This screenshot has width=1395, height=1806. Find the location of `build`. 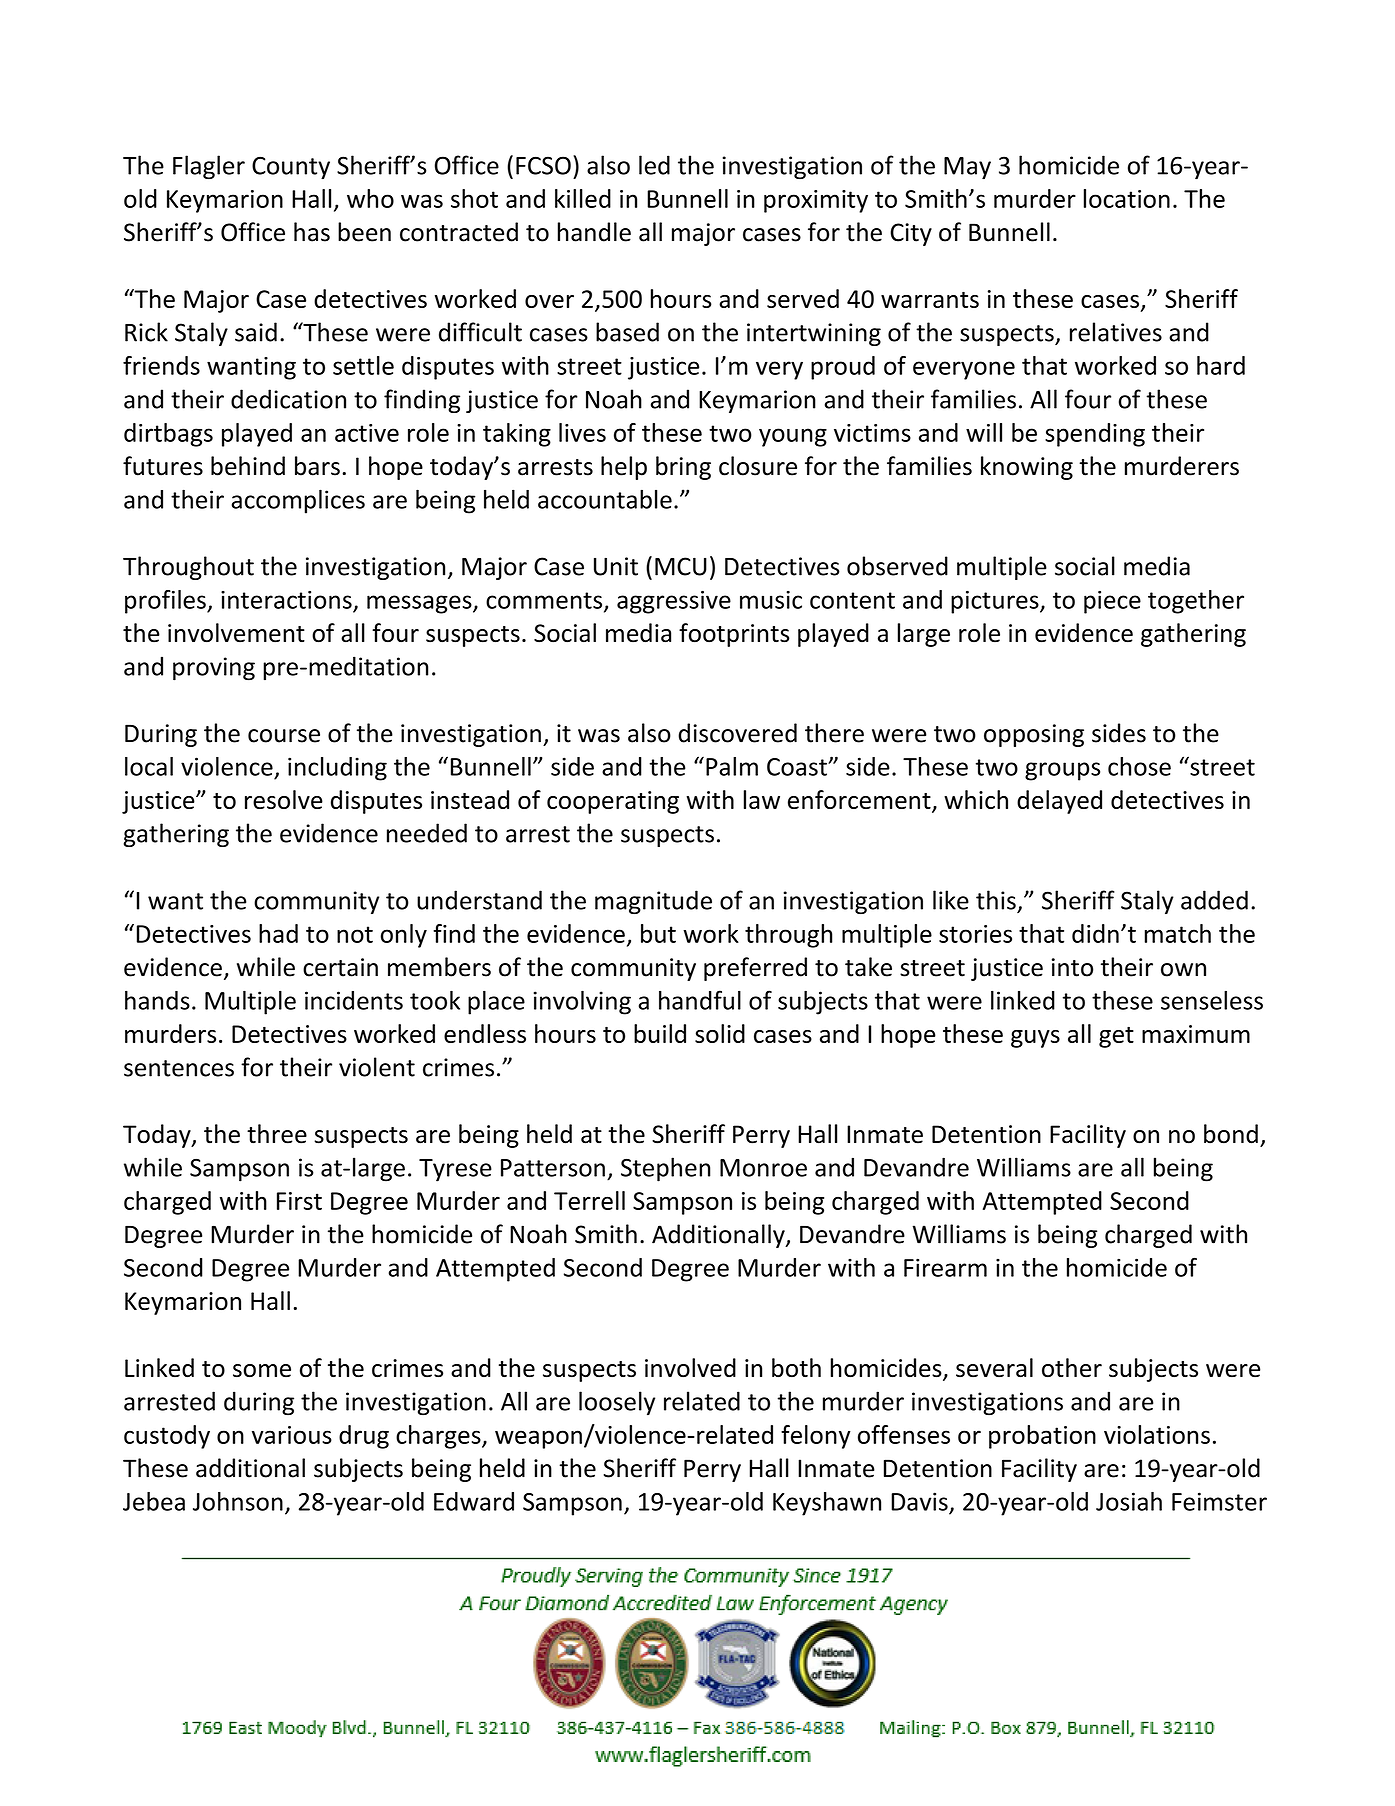

build is located at coordinates (660, 1033).
